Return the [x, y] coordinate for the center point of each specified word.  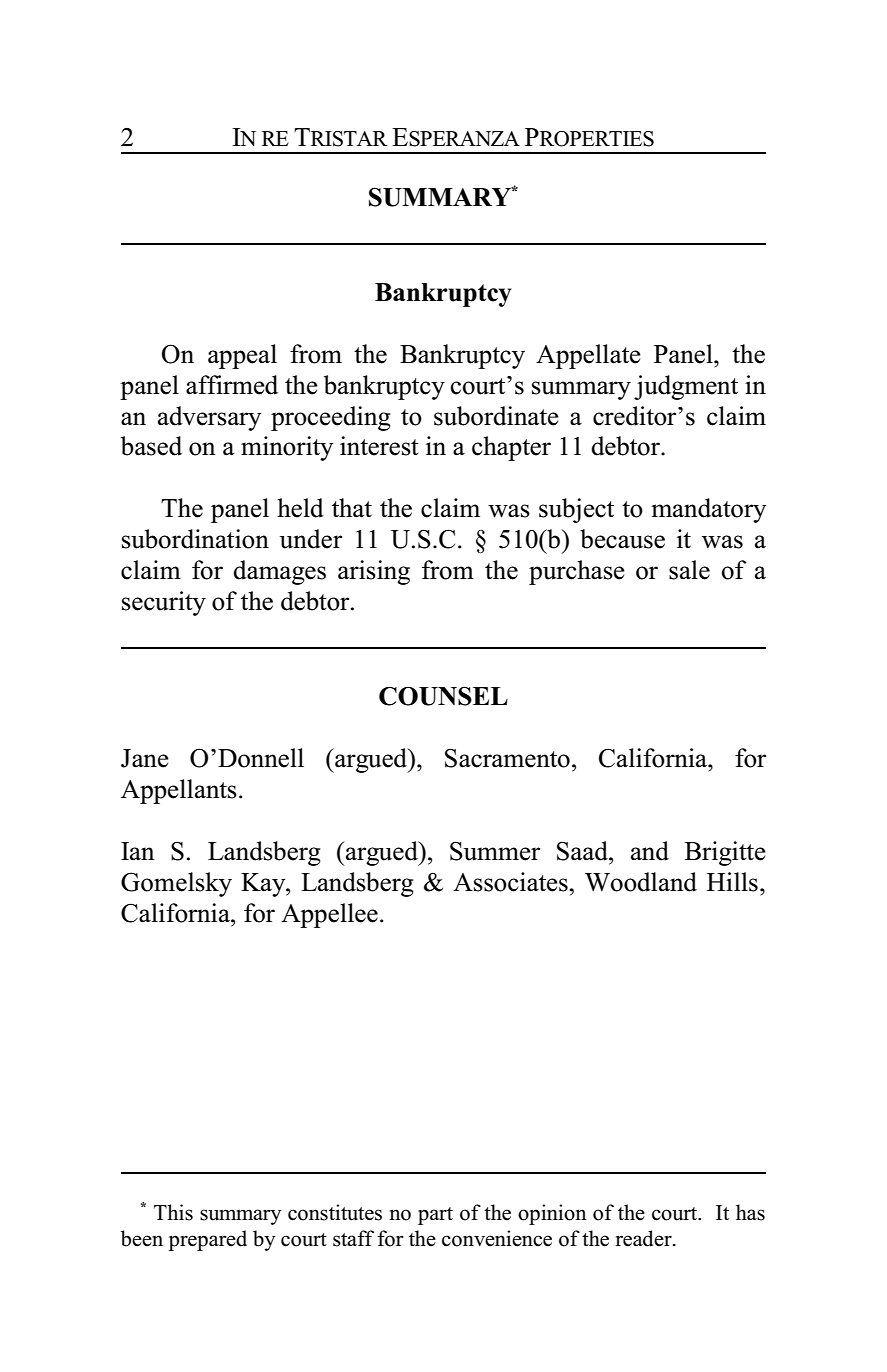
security [164, 603]
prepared [207, 1240]
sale [689, 570]
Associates [511, 882]
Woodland [641, 882]
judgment [686, 387]
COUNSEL [443, 696]
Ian [138, 851]
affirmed [232, 385]
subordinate [496, 416]
